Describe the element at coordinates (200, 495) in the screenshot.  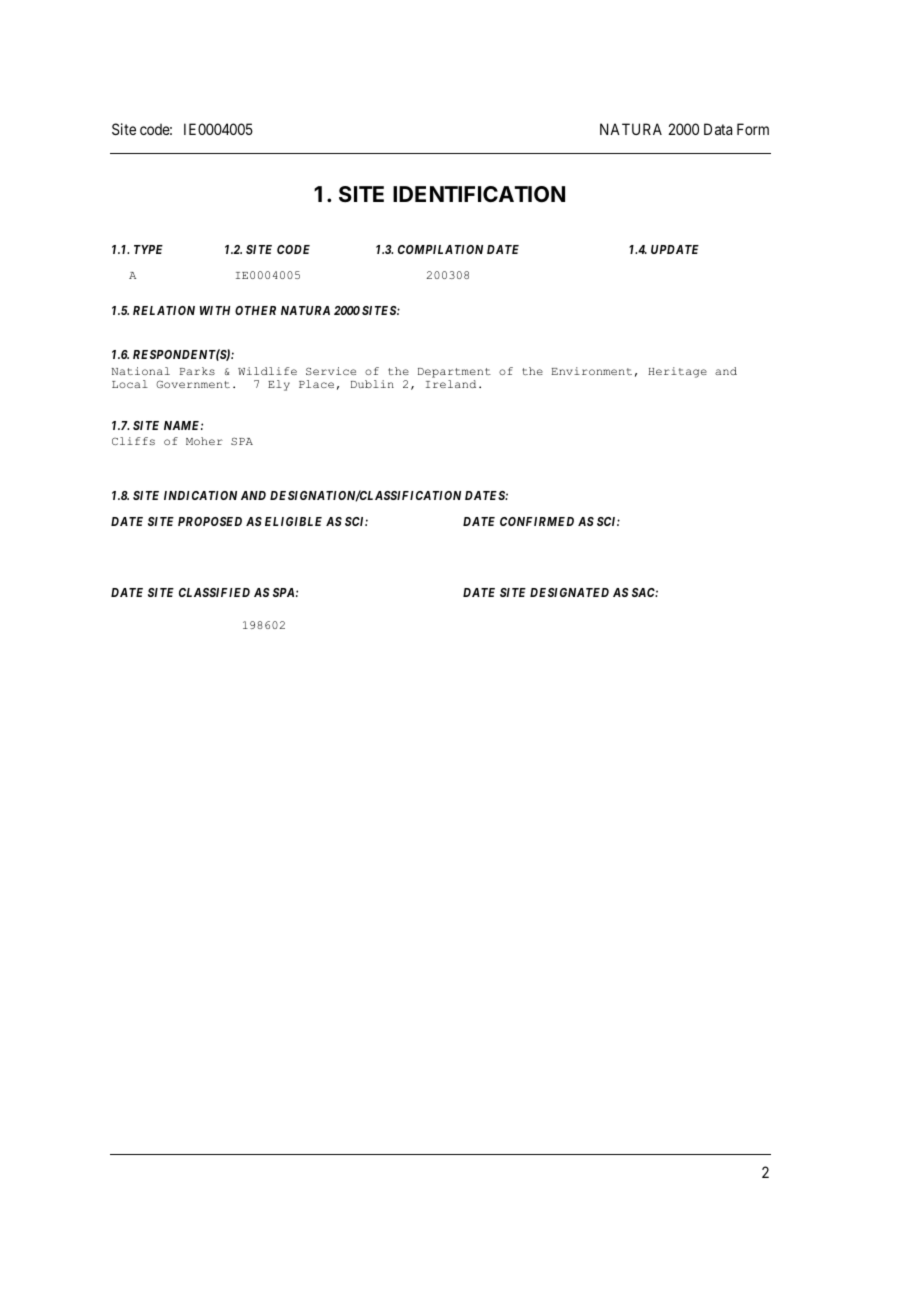
I see `INDICATION` at that location.
